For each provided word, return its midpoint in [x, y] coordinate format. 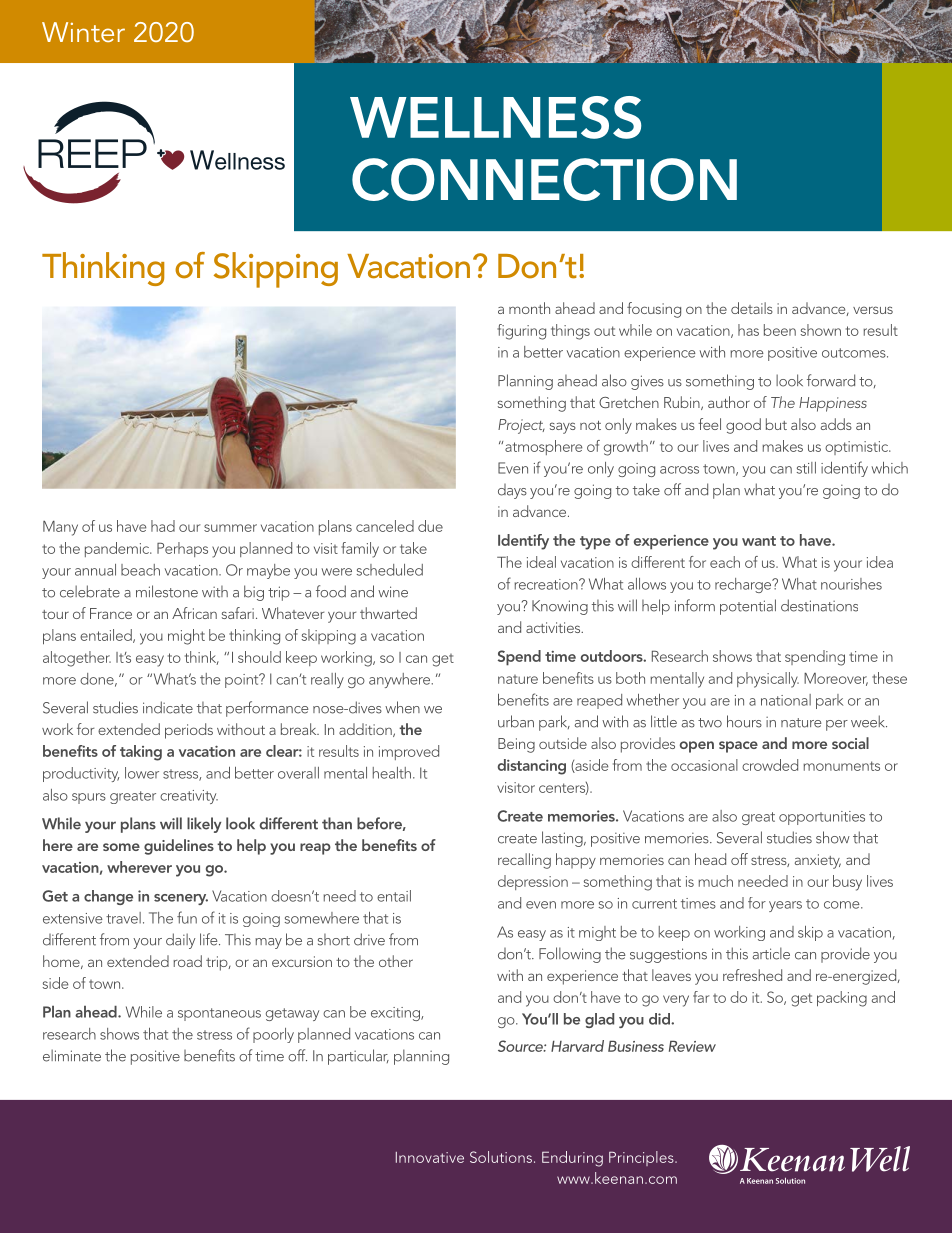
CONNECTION [544, 179]
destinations [819, 605]
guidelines [179, 847]
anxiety [818, 861]
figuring [521, 332]
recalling [524, 861]
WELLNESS [495, 117]
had [163, 526]
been [780, 330]
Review [692, 1046]
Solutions [501, 1157]
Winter [83, 32]
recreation [547, 584]
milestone [167, 591]
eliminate [72, 1055]
